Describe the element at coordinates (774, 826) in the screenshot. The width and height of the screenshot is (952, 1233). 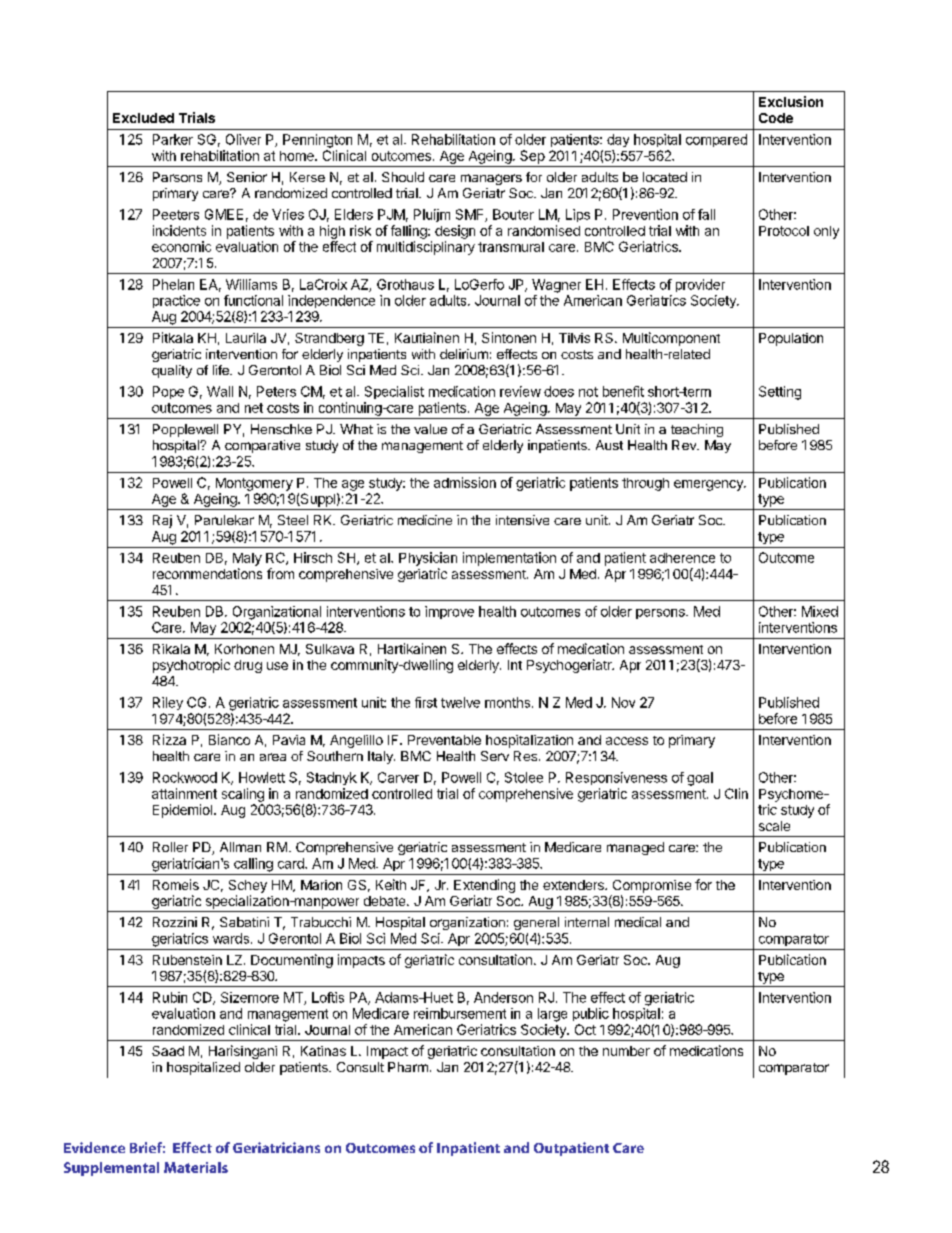
I see `scale` at that location.
